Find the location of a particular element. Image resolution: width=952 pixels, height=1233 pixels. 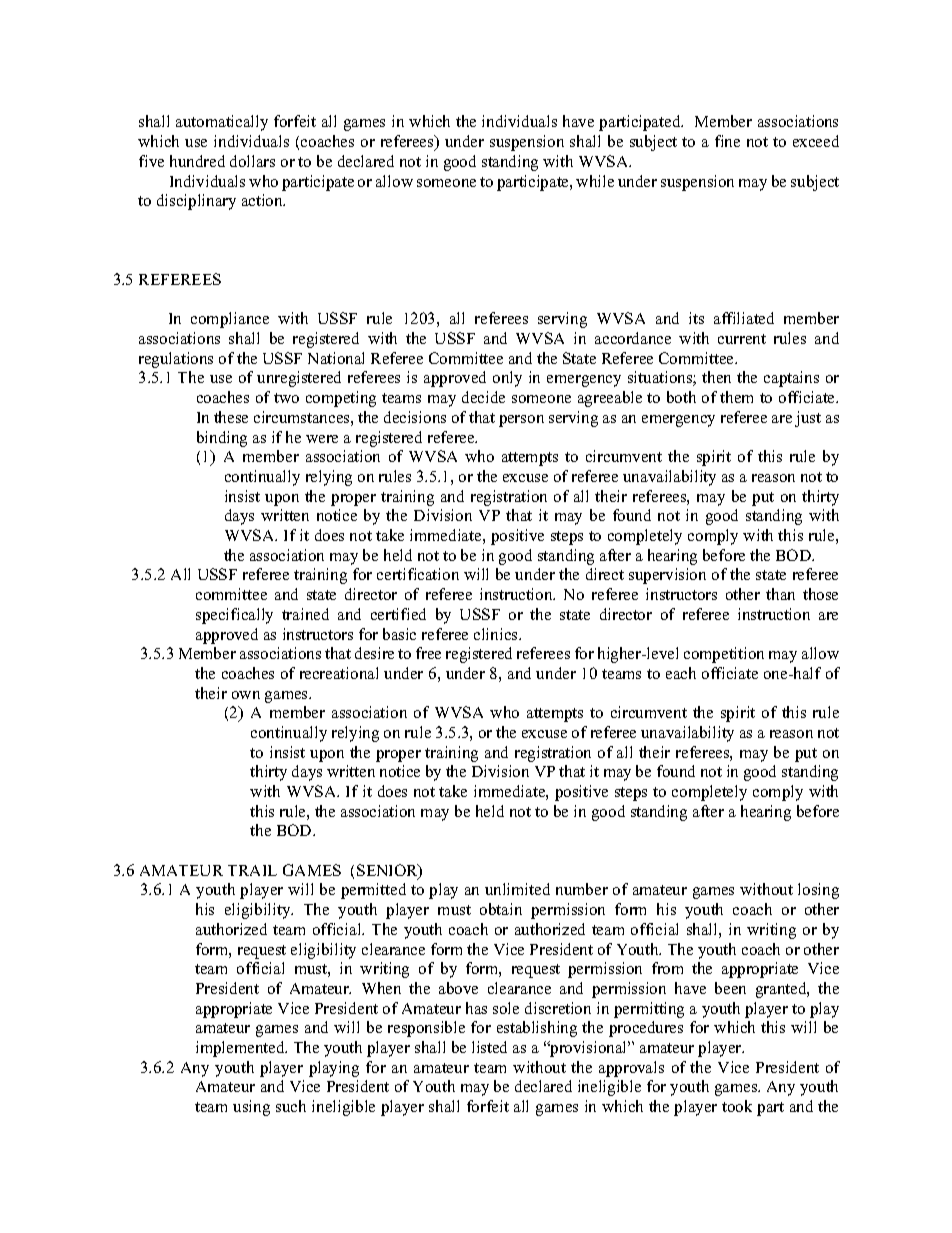

own is located at coordinates (246, 695).
